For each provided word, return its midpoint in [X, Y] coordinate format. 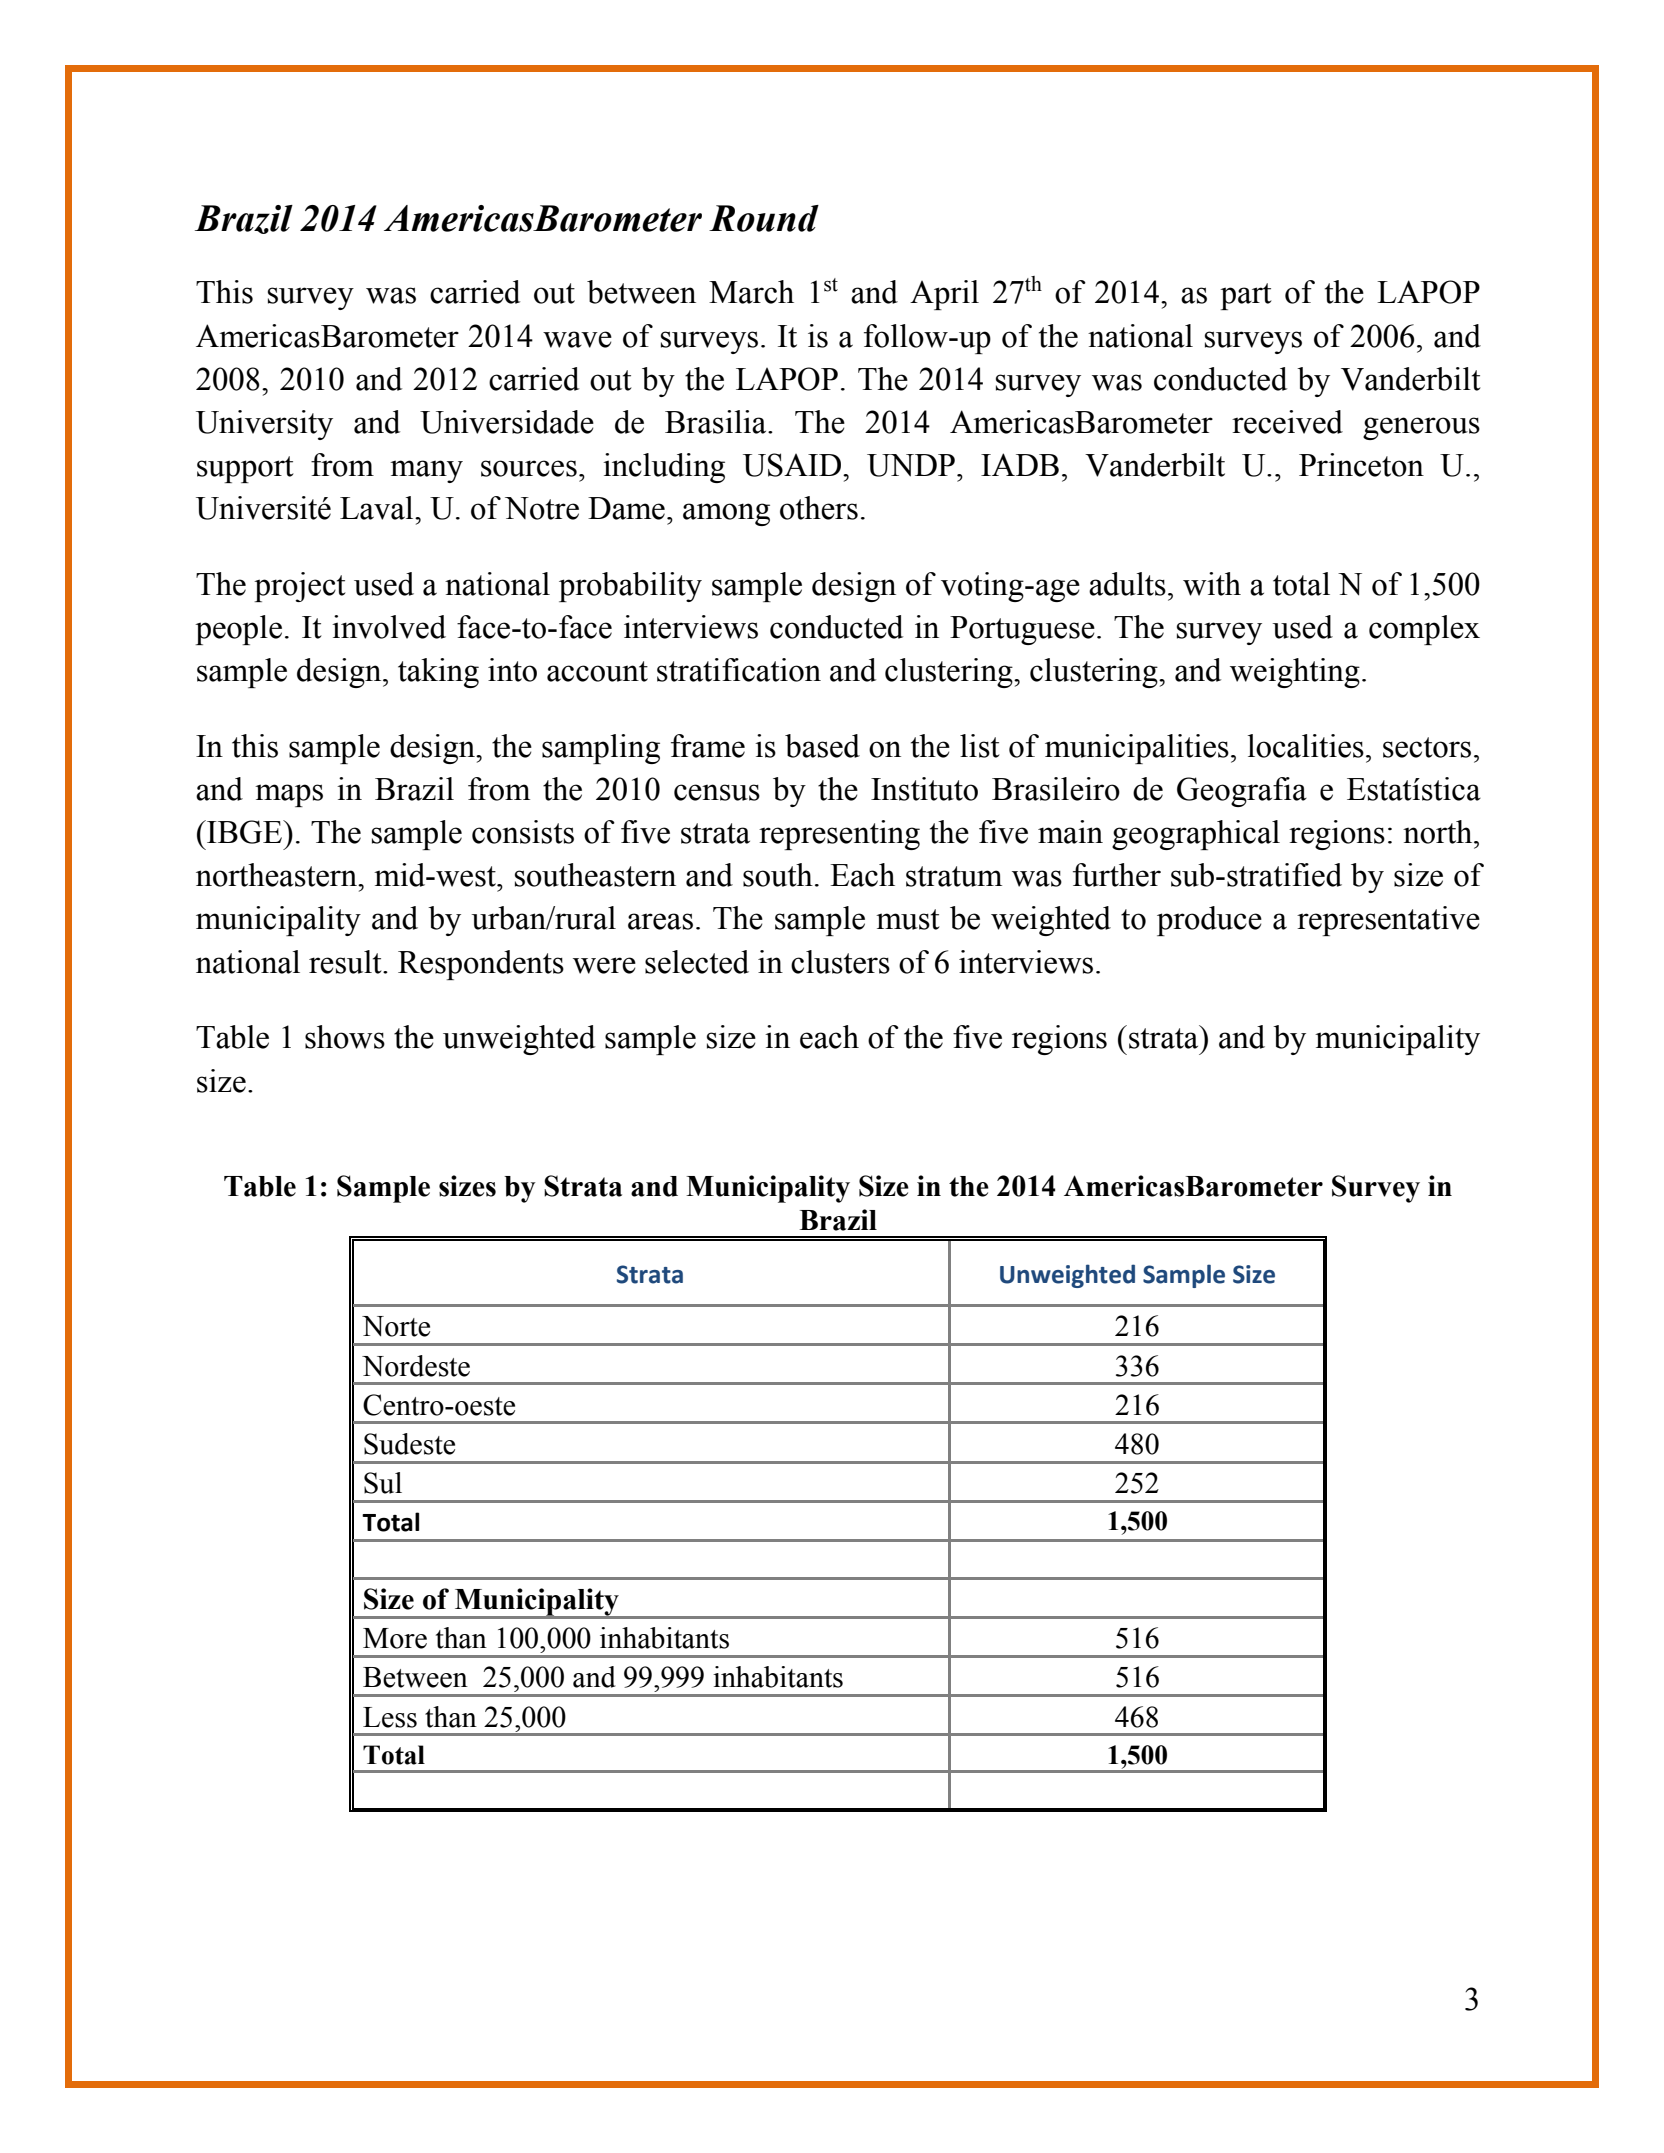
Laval [378, 508]
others [819, 508]
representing [839, 835]
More [395, 1638]
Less [390, 1717]
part [1246, 296]
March [751, 292]
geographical [1196, 835]
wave [577, 339]
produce [1209, 921]
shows [345, 1037]
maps [289, 795]
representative [1388, 921]
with [1212, 584]
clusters [840, 962]
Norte [396, 1326]
